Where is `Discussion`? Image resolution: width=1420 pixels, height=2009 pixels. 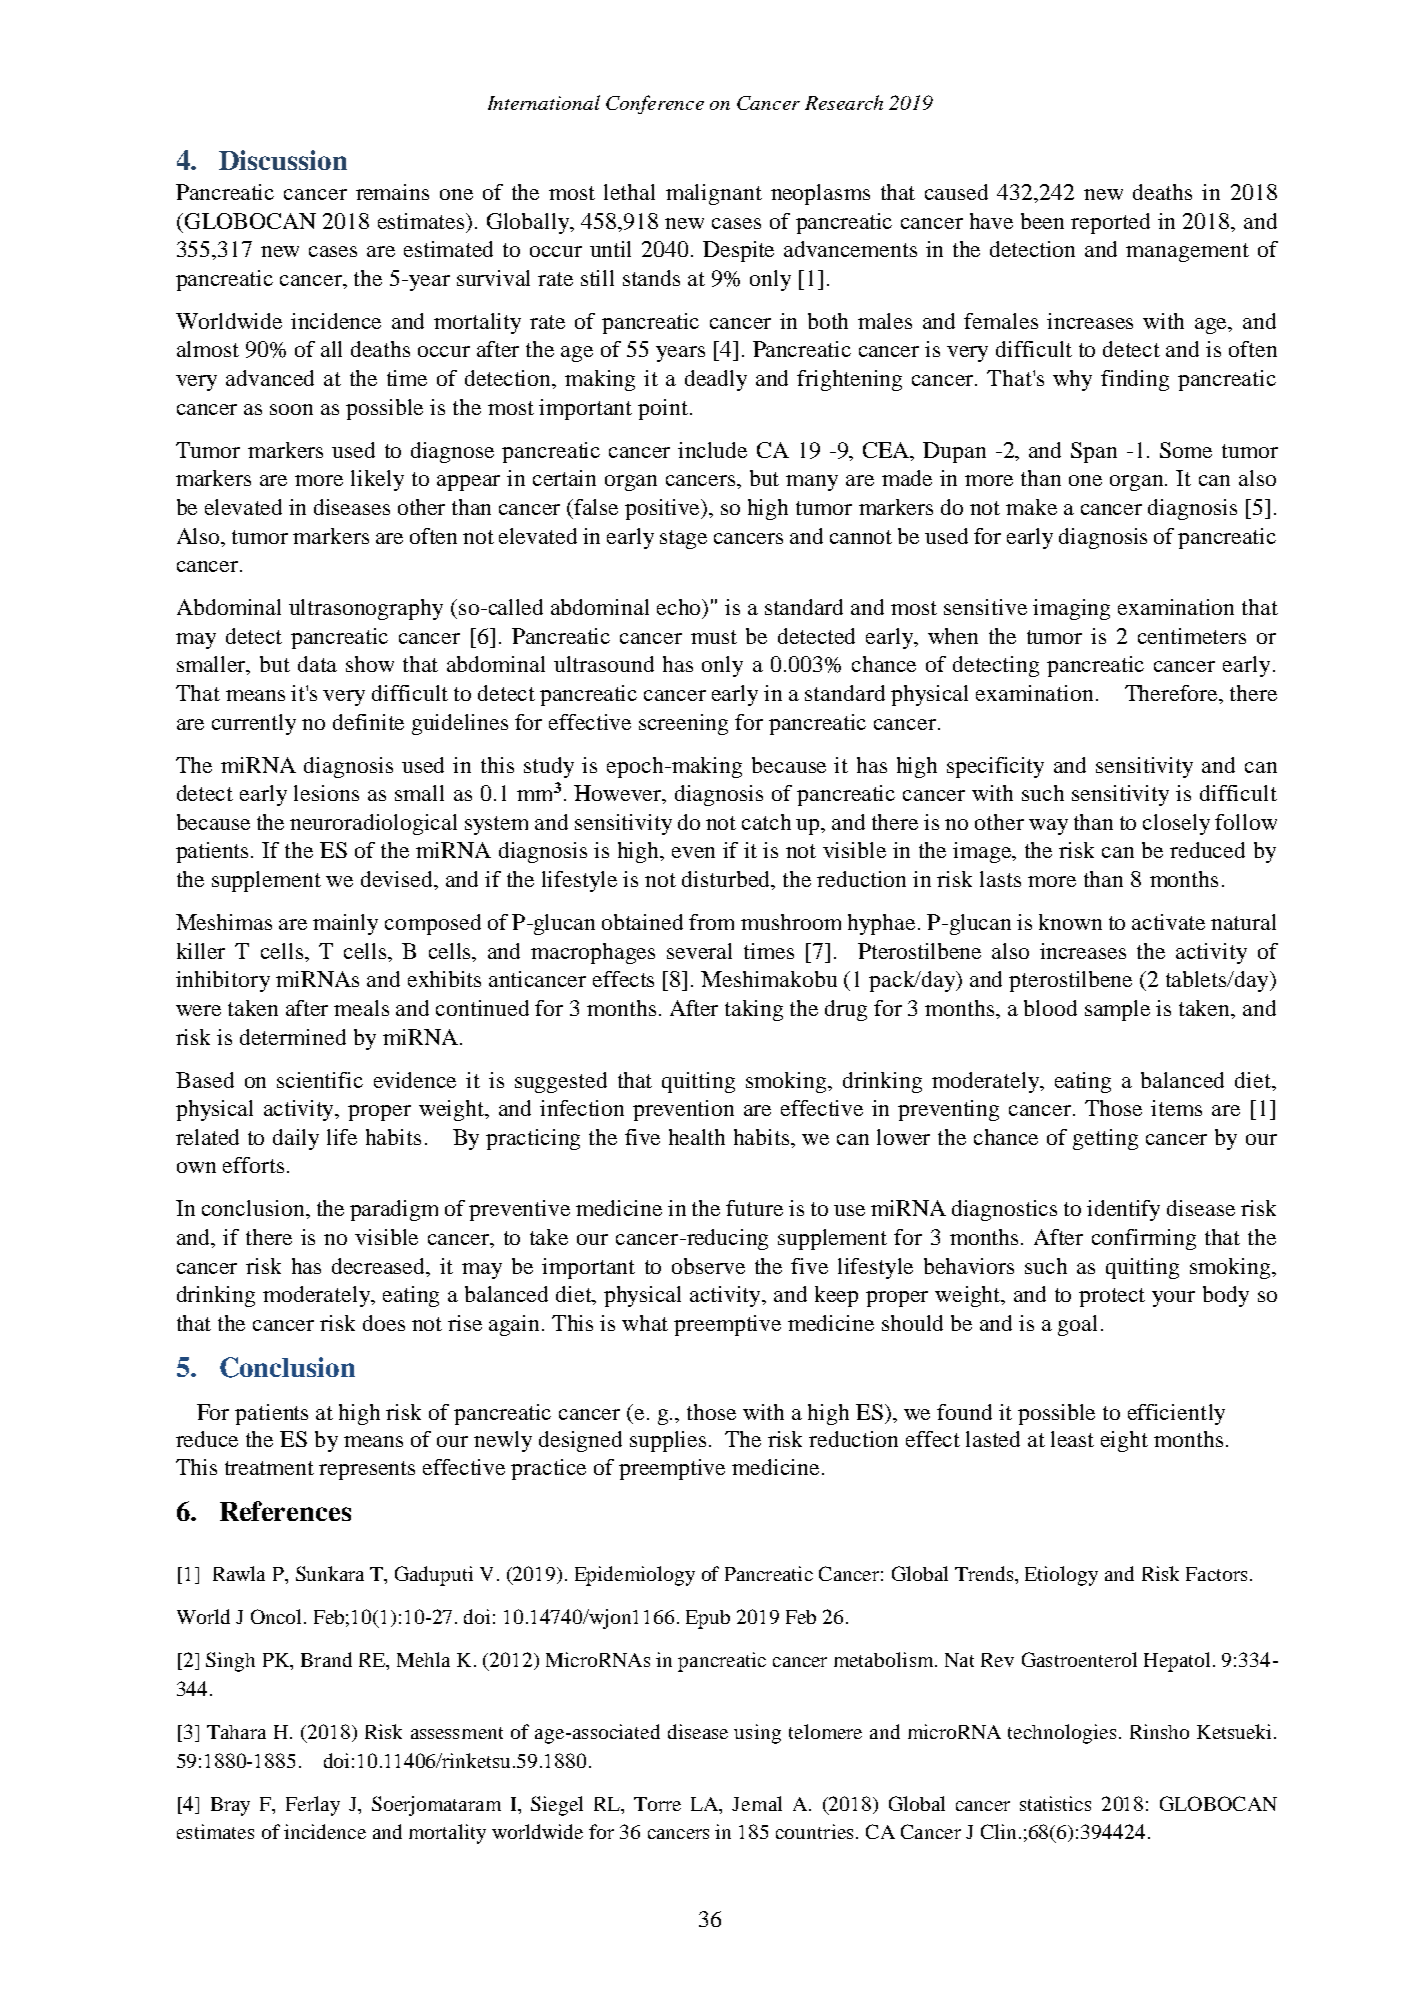 Discussion is located at coordinates (283, 160).
